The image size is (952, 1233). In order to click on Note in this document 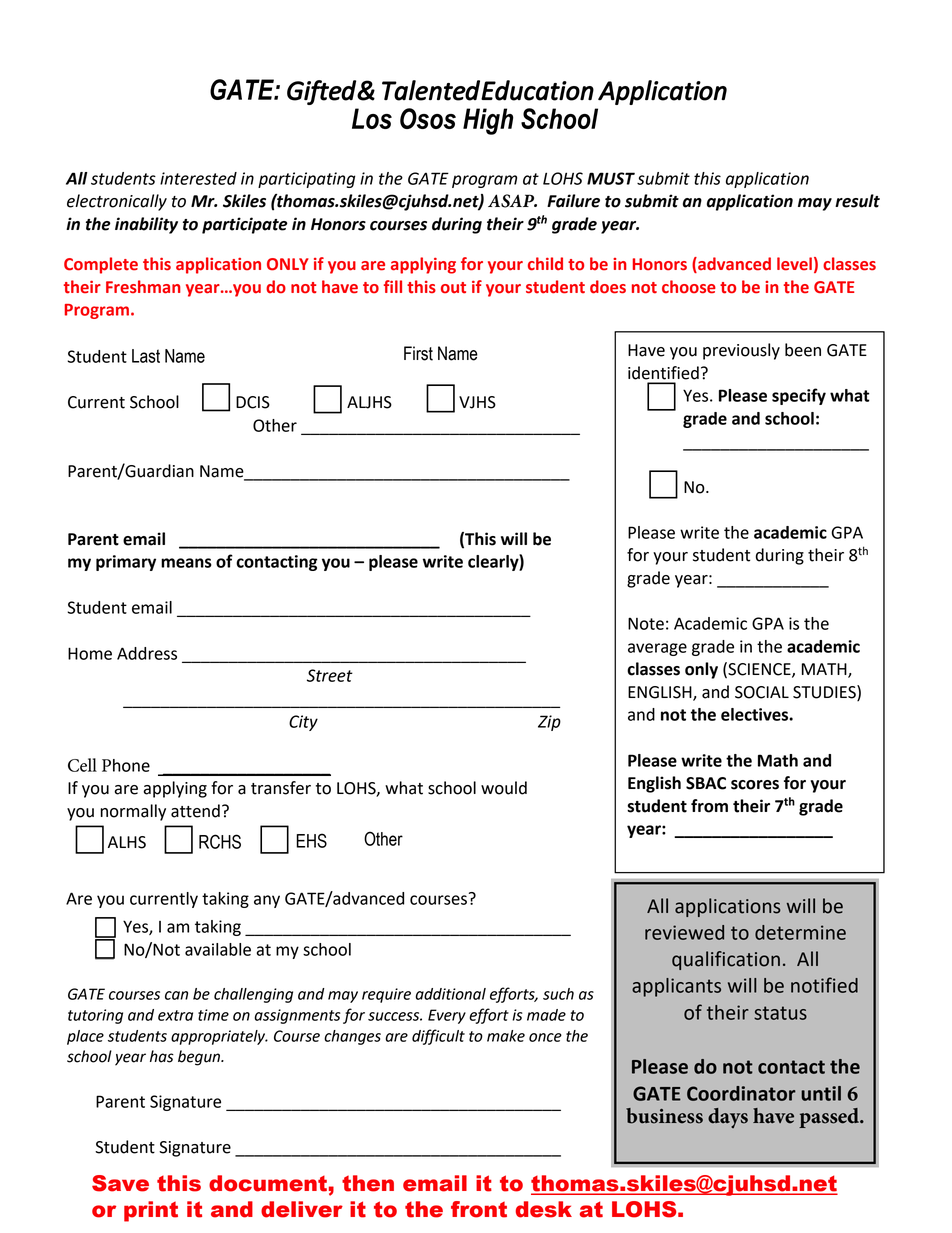, I will do `click(646, 623)`.
